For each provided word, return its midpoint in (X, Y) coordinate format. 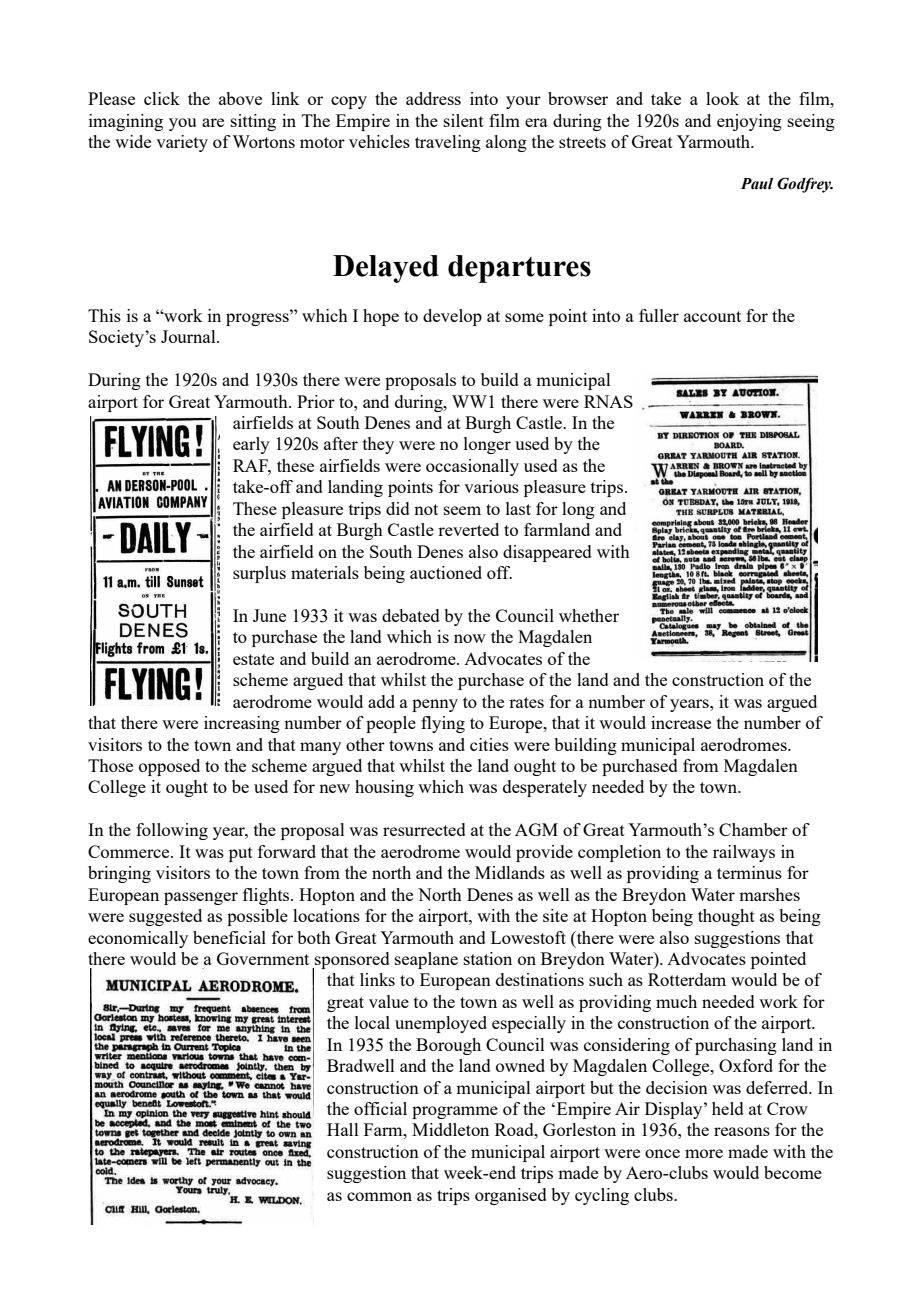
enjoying (749, 122)
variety (182, 143)
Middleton (450, 1129)
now (470, 638)
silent (464, 120)
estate (253, 659)
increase (681, 722)
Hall (343, 1129)
